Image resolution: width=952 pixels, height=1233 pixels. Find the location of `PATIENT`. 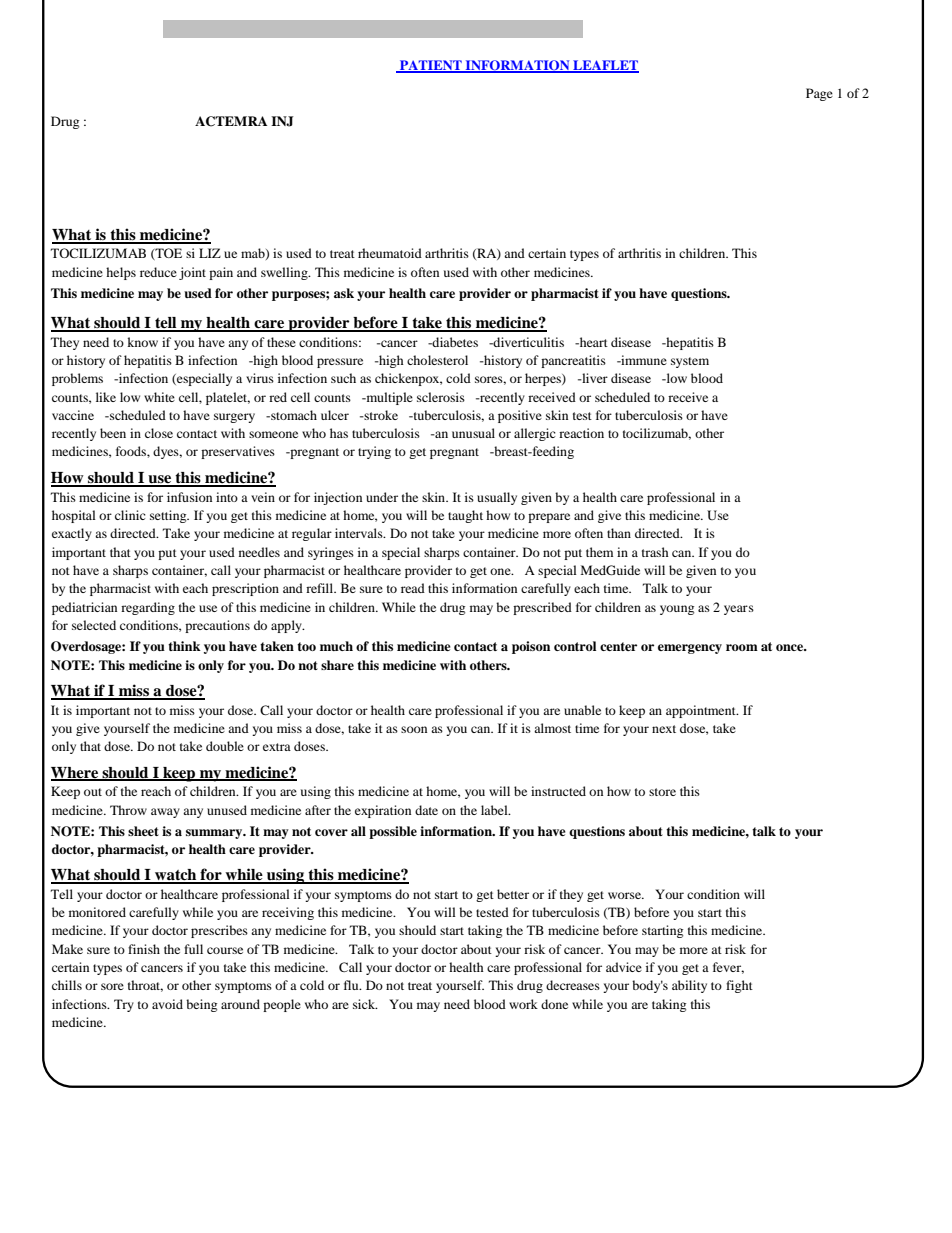

PATIENT is located at coordinates (431, 66).
